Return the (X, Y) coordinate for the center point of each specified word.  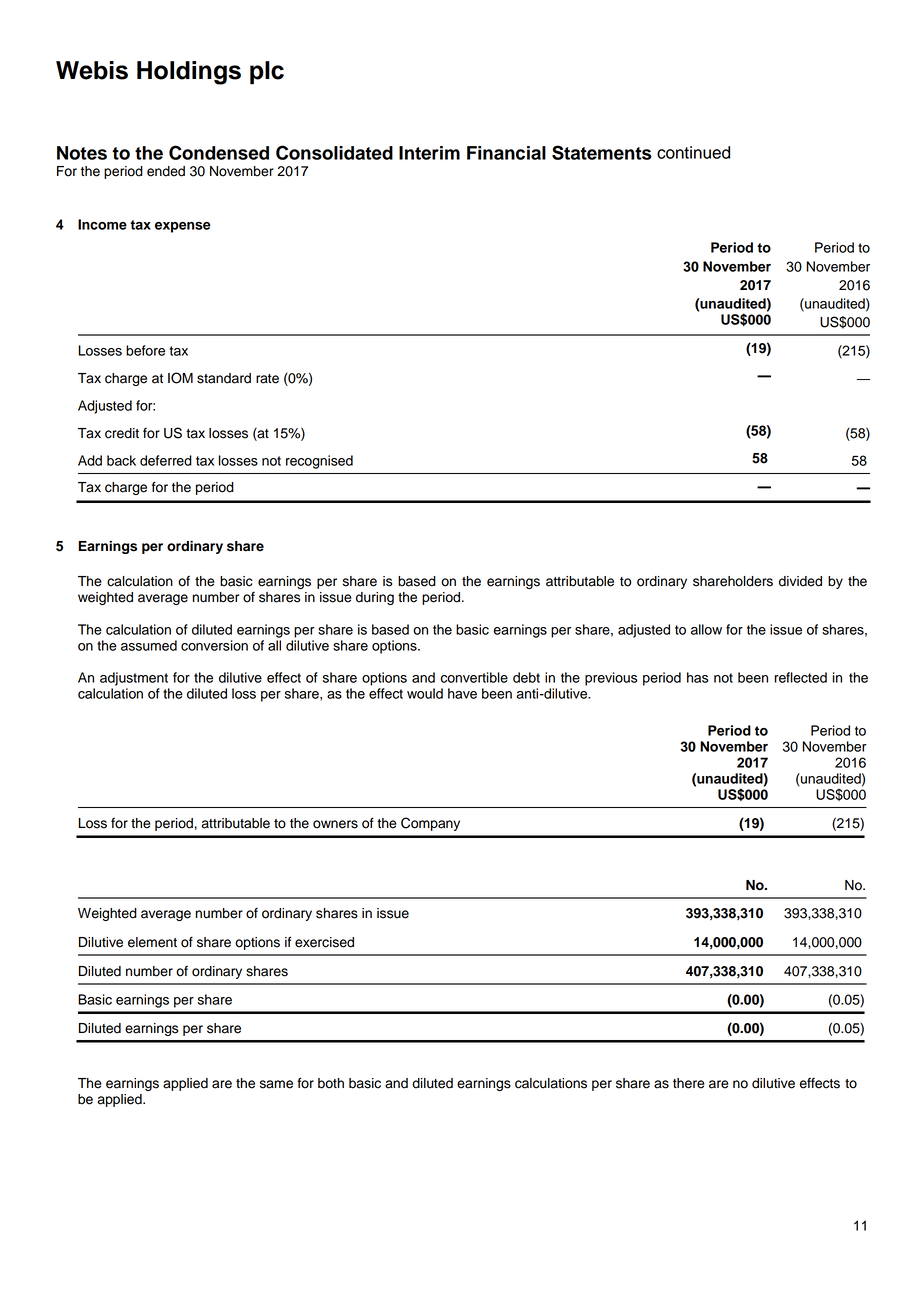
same (276, 1084)
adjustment (134, 679)
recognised (319, 462)
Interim (429, 153)
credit (122, 433)
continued (693, 152)
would (425, 693)
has (698, 677)
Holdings (189, 73)
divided (800, 581)
